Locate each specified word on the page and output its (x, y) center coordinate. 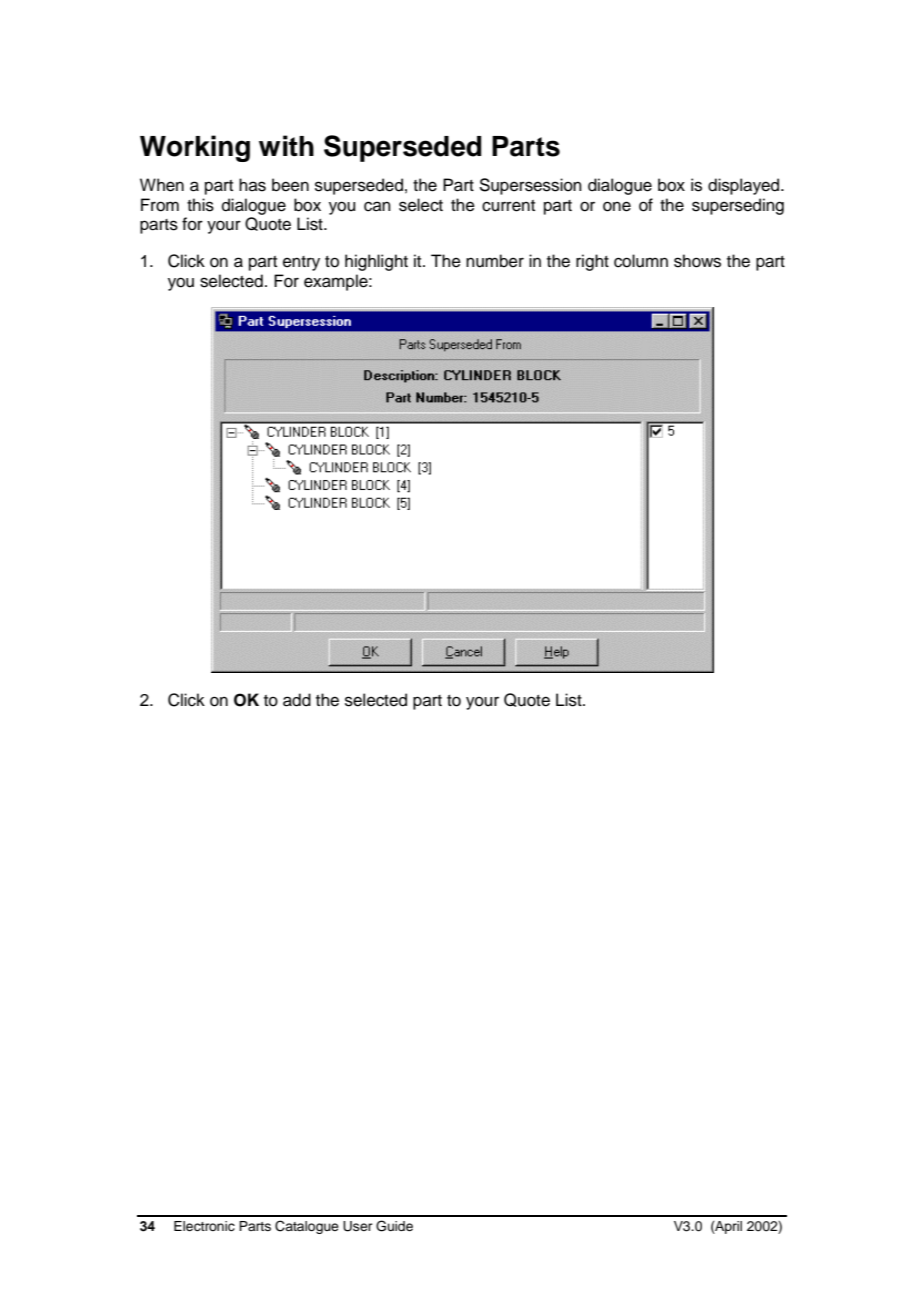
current (508, 206)
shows (697, 261)
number (495, 261)
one (617, 206)
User (358, 1226)
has (252, 185)
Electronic (204, 1226)
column (641, 261)
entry (301, 263)
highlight (376, 262)
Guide (394, 1226)
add (297, 700)
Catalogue (307, 1227)
